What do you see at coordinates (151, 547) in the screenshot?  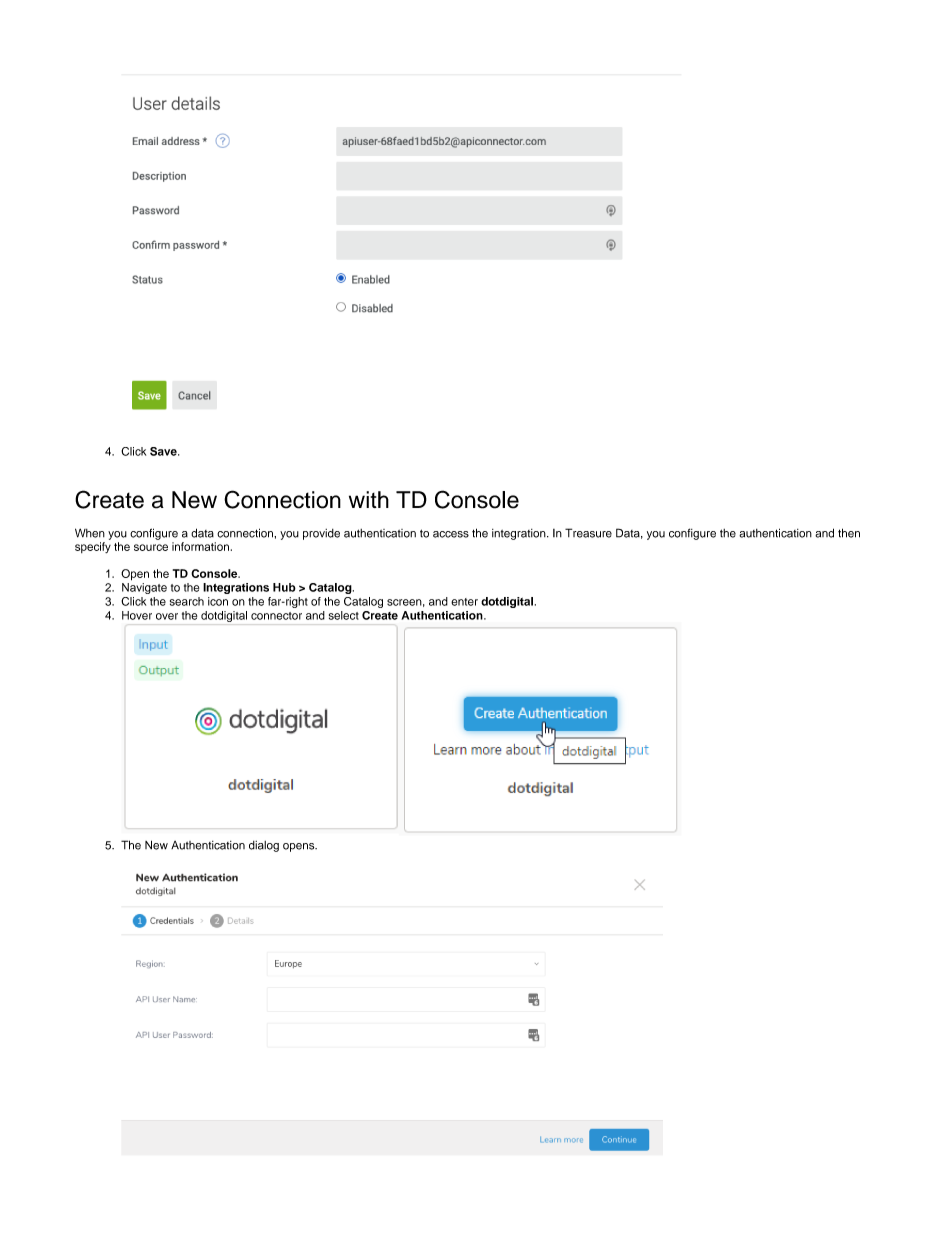 I see `source` at bounding box center [151, 547].
